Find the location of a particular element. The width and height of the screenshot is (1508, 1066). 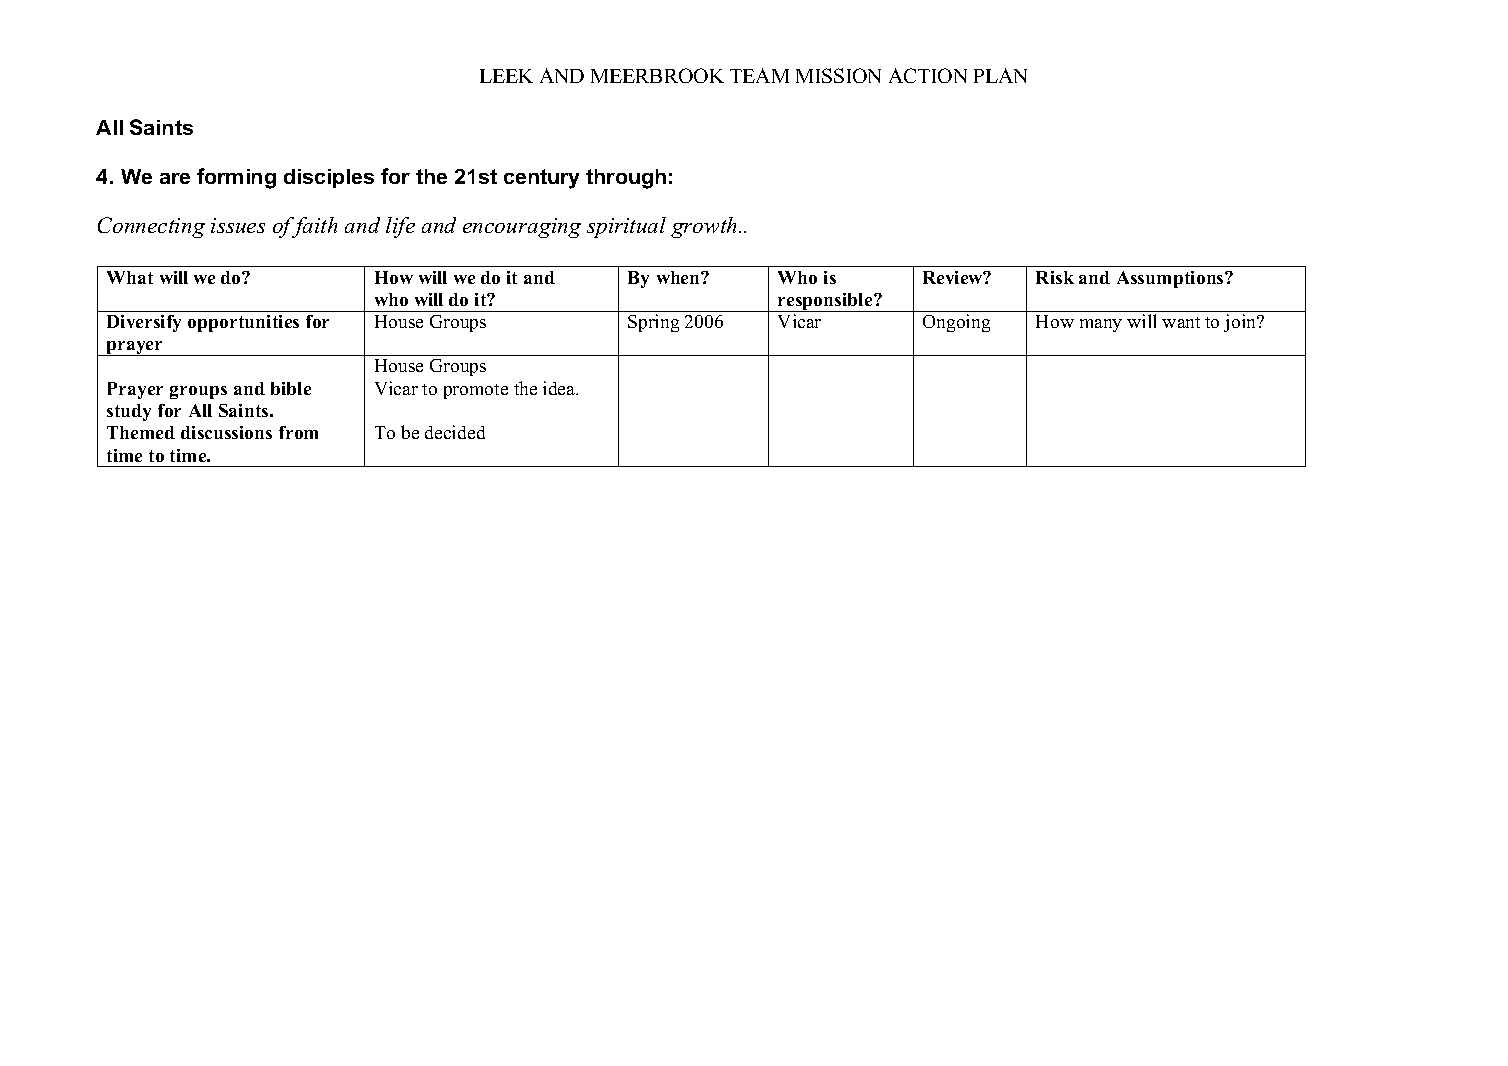

forming is located at coordinates (236, 178).
